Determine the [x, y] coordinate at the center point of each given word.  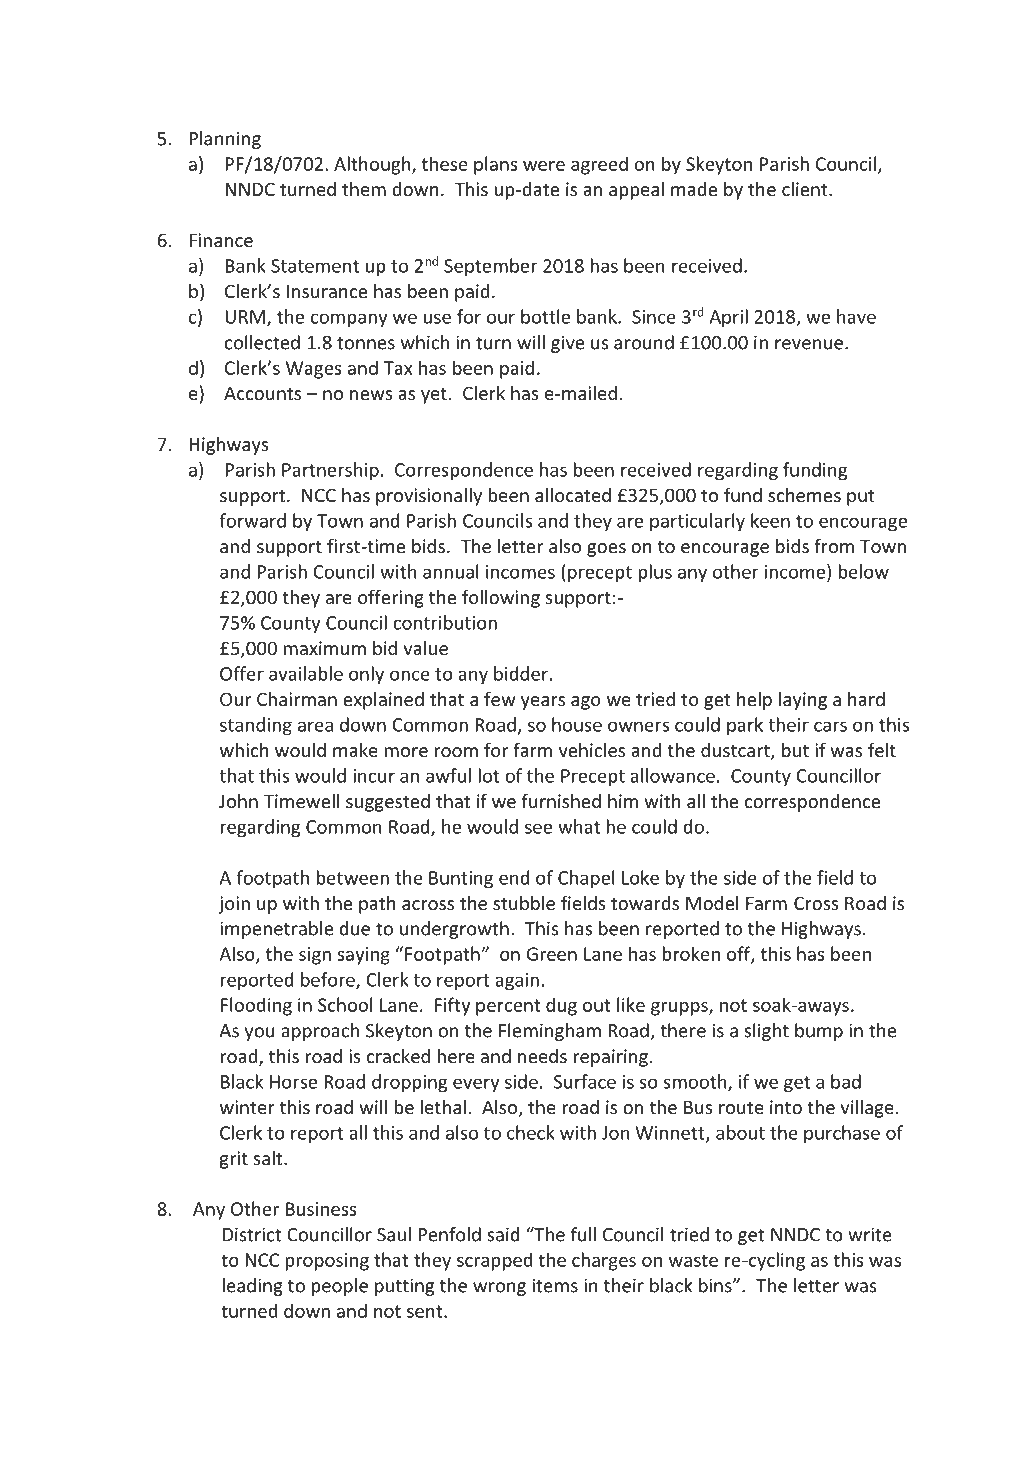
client [806, 189]
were [544, 166]
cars [830, 726]
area [315, 726]
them [364, 189]
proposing [327, 1262]
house [577, 724]
